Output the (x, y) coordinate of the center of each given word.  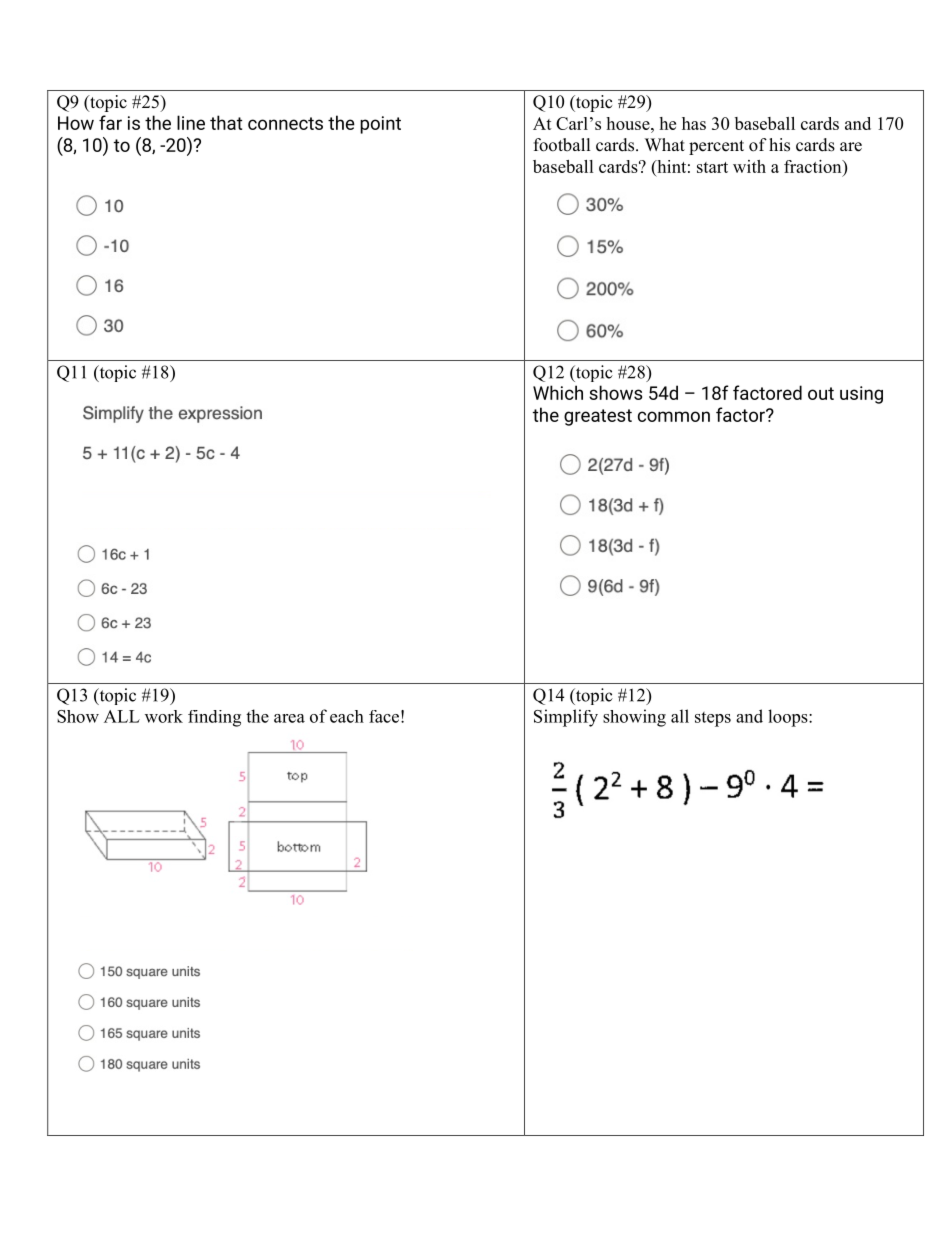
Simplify (566, 718)
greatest (598, 417)
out (821, 393)
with (749, 166)
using (861, 395)
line (191, 122)
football (562, 145)
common (674, 416)
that (226, 122)
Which (558, 392)
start (712, 167)
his (779, 145)
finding (214, 718)
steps (713, 719)
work (164, 716)
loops (789, 718)
